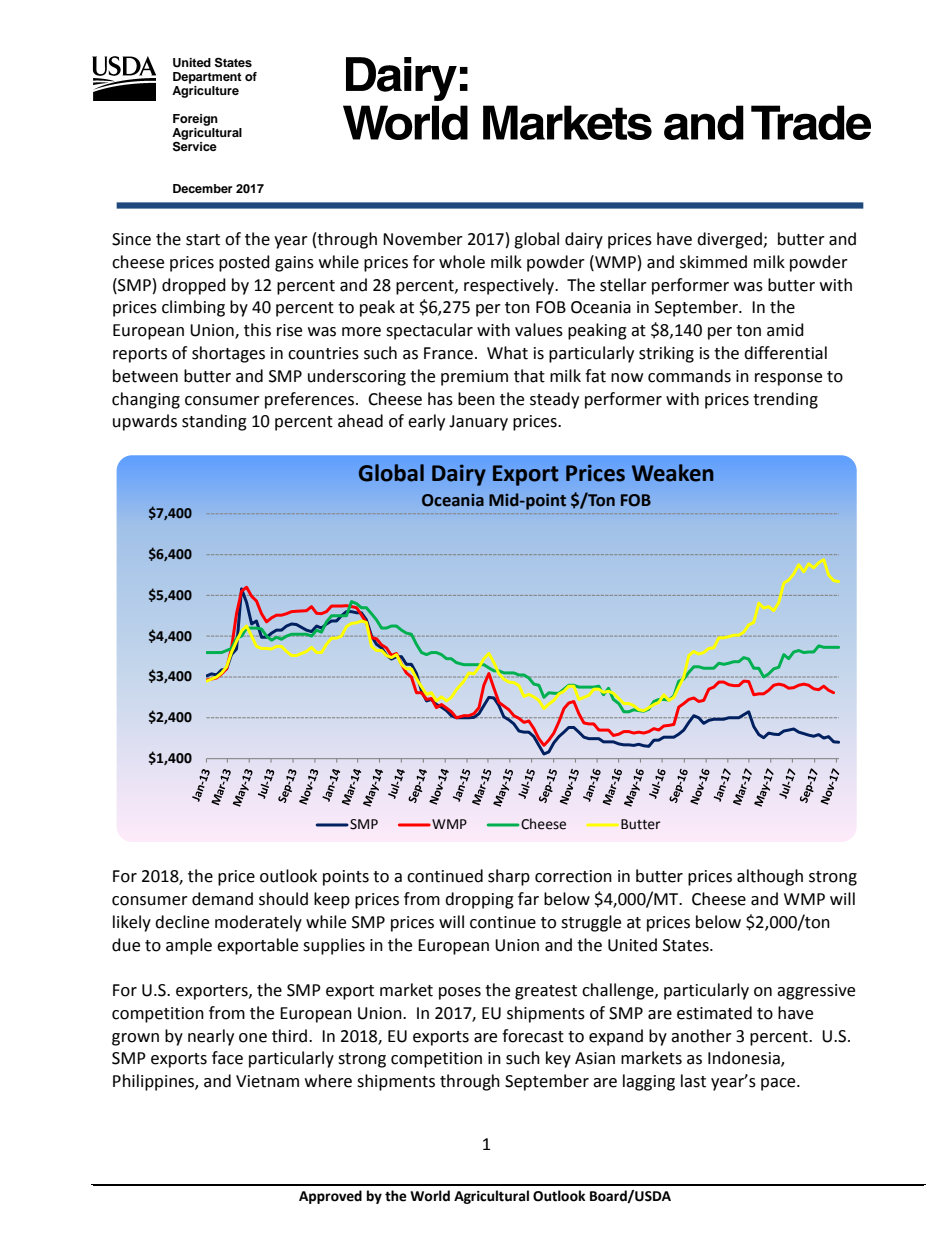  Describe the element at coordinates (214, 422) in the page. I see `standing` at that location.
